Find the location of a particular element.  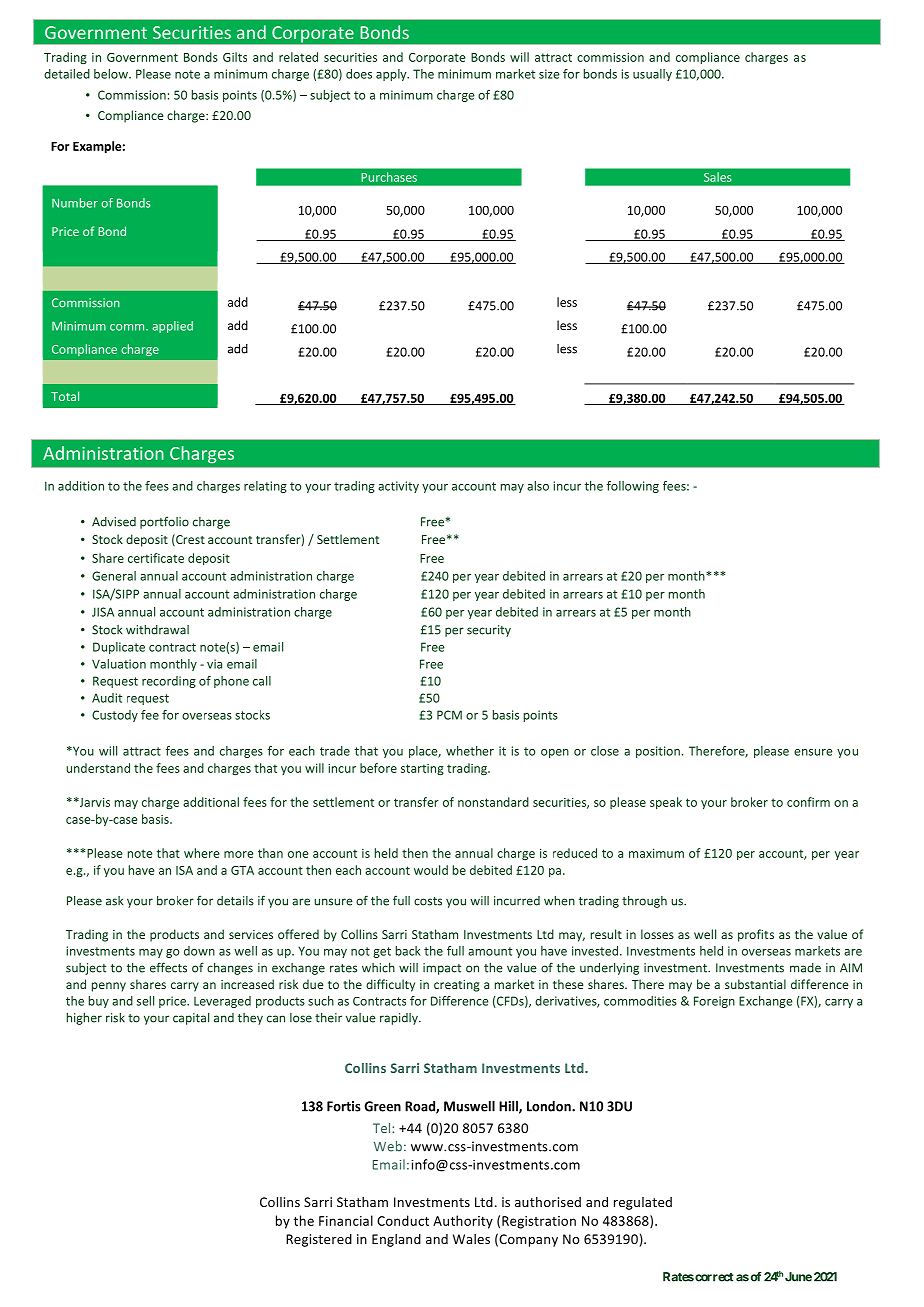

profits is located at coordinates (756, 935).
